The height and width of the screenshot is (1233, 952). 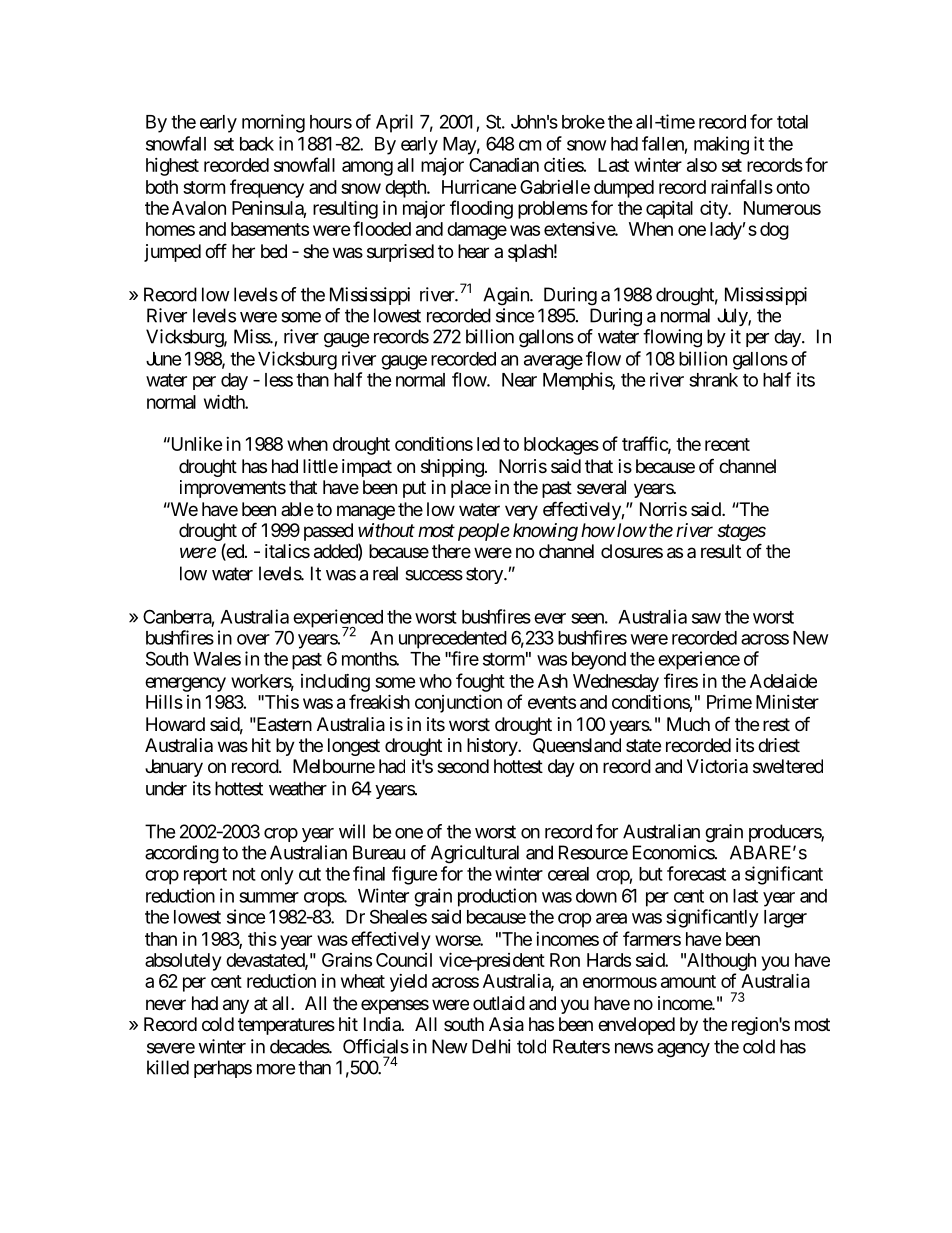 I want to click on any, so click(x=236, y=1006).
